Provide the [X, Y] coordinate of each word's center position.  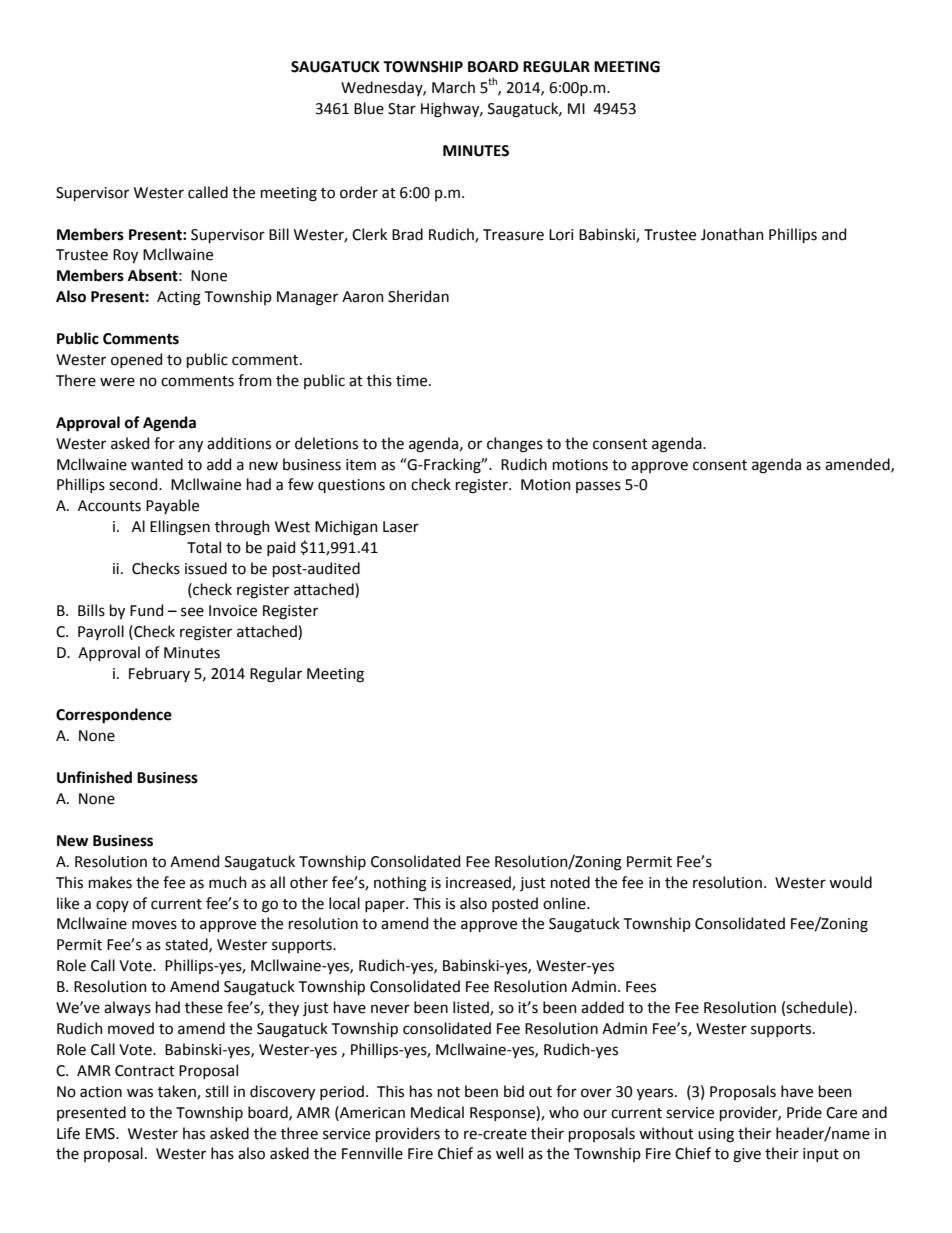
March [453, 87]
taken [178, 1092]
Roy [125, 256]
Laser [401, 527]
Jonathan [732, 234]
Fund [146, 610]
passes [598, 487]
